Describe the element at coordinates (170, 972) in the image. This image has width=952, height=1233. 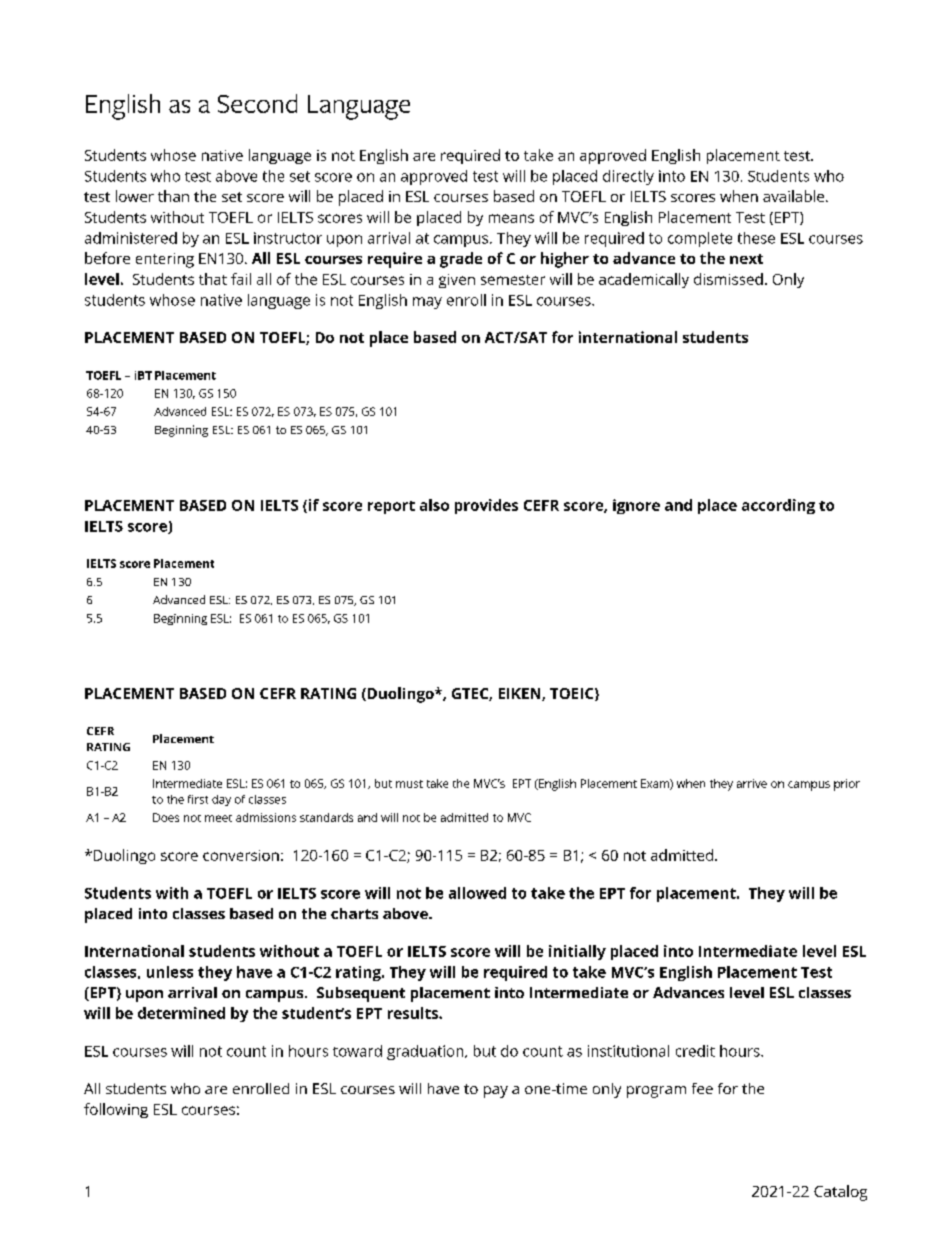
I see `unless` at that location.
